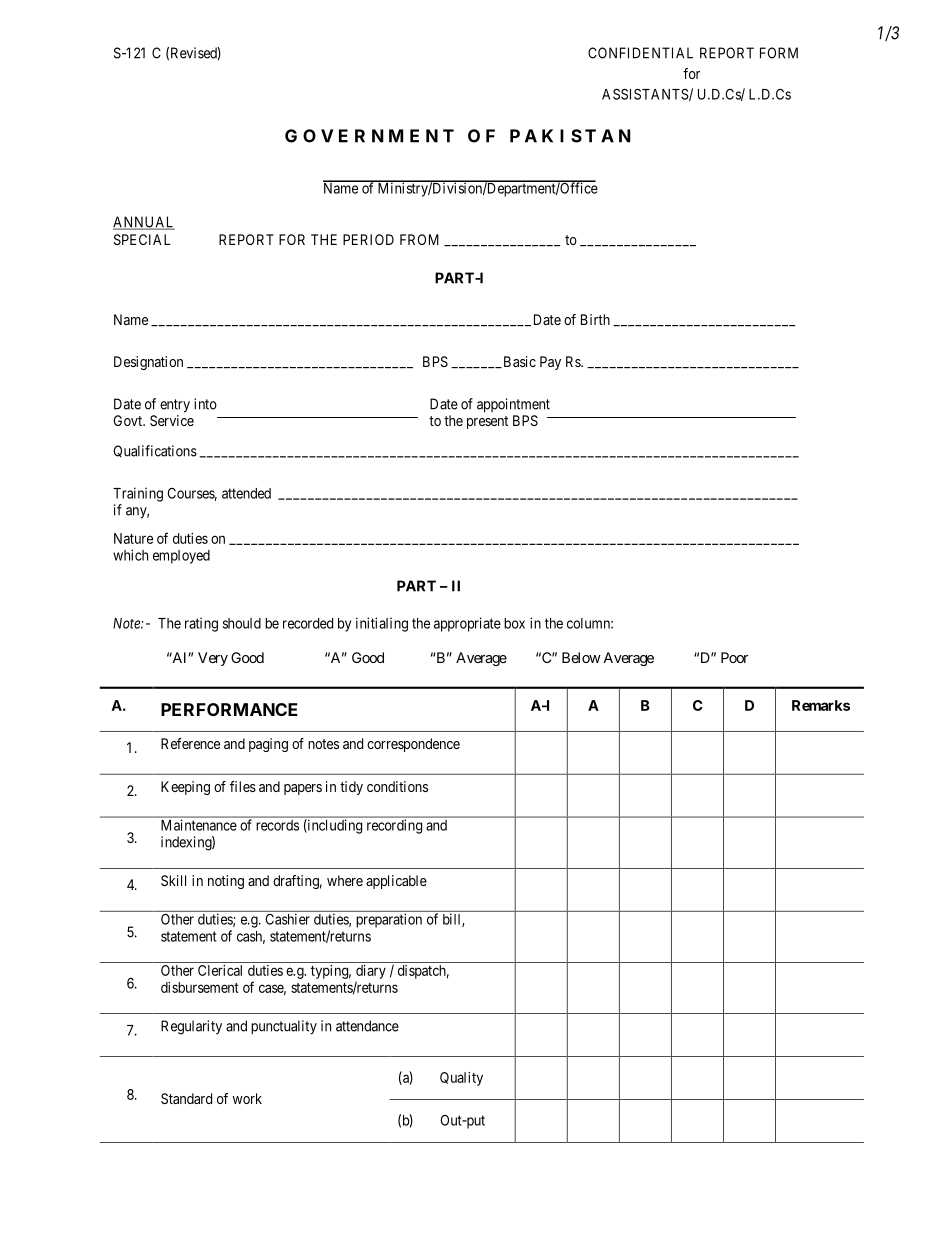  I want to click on Poor, so click(734, 657).
